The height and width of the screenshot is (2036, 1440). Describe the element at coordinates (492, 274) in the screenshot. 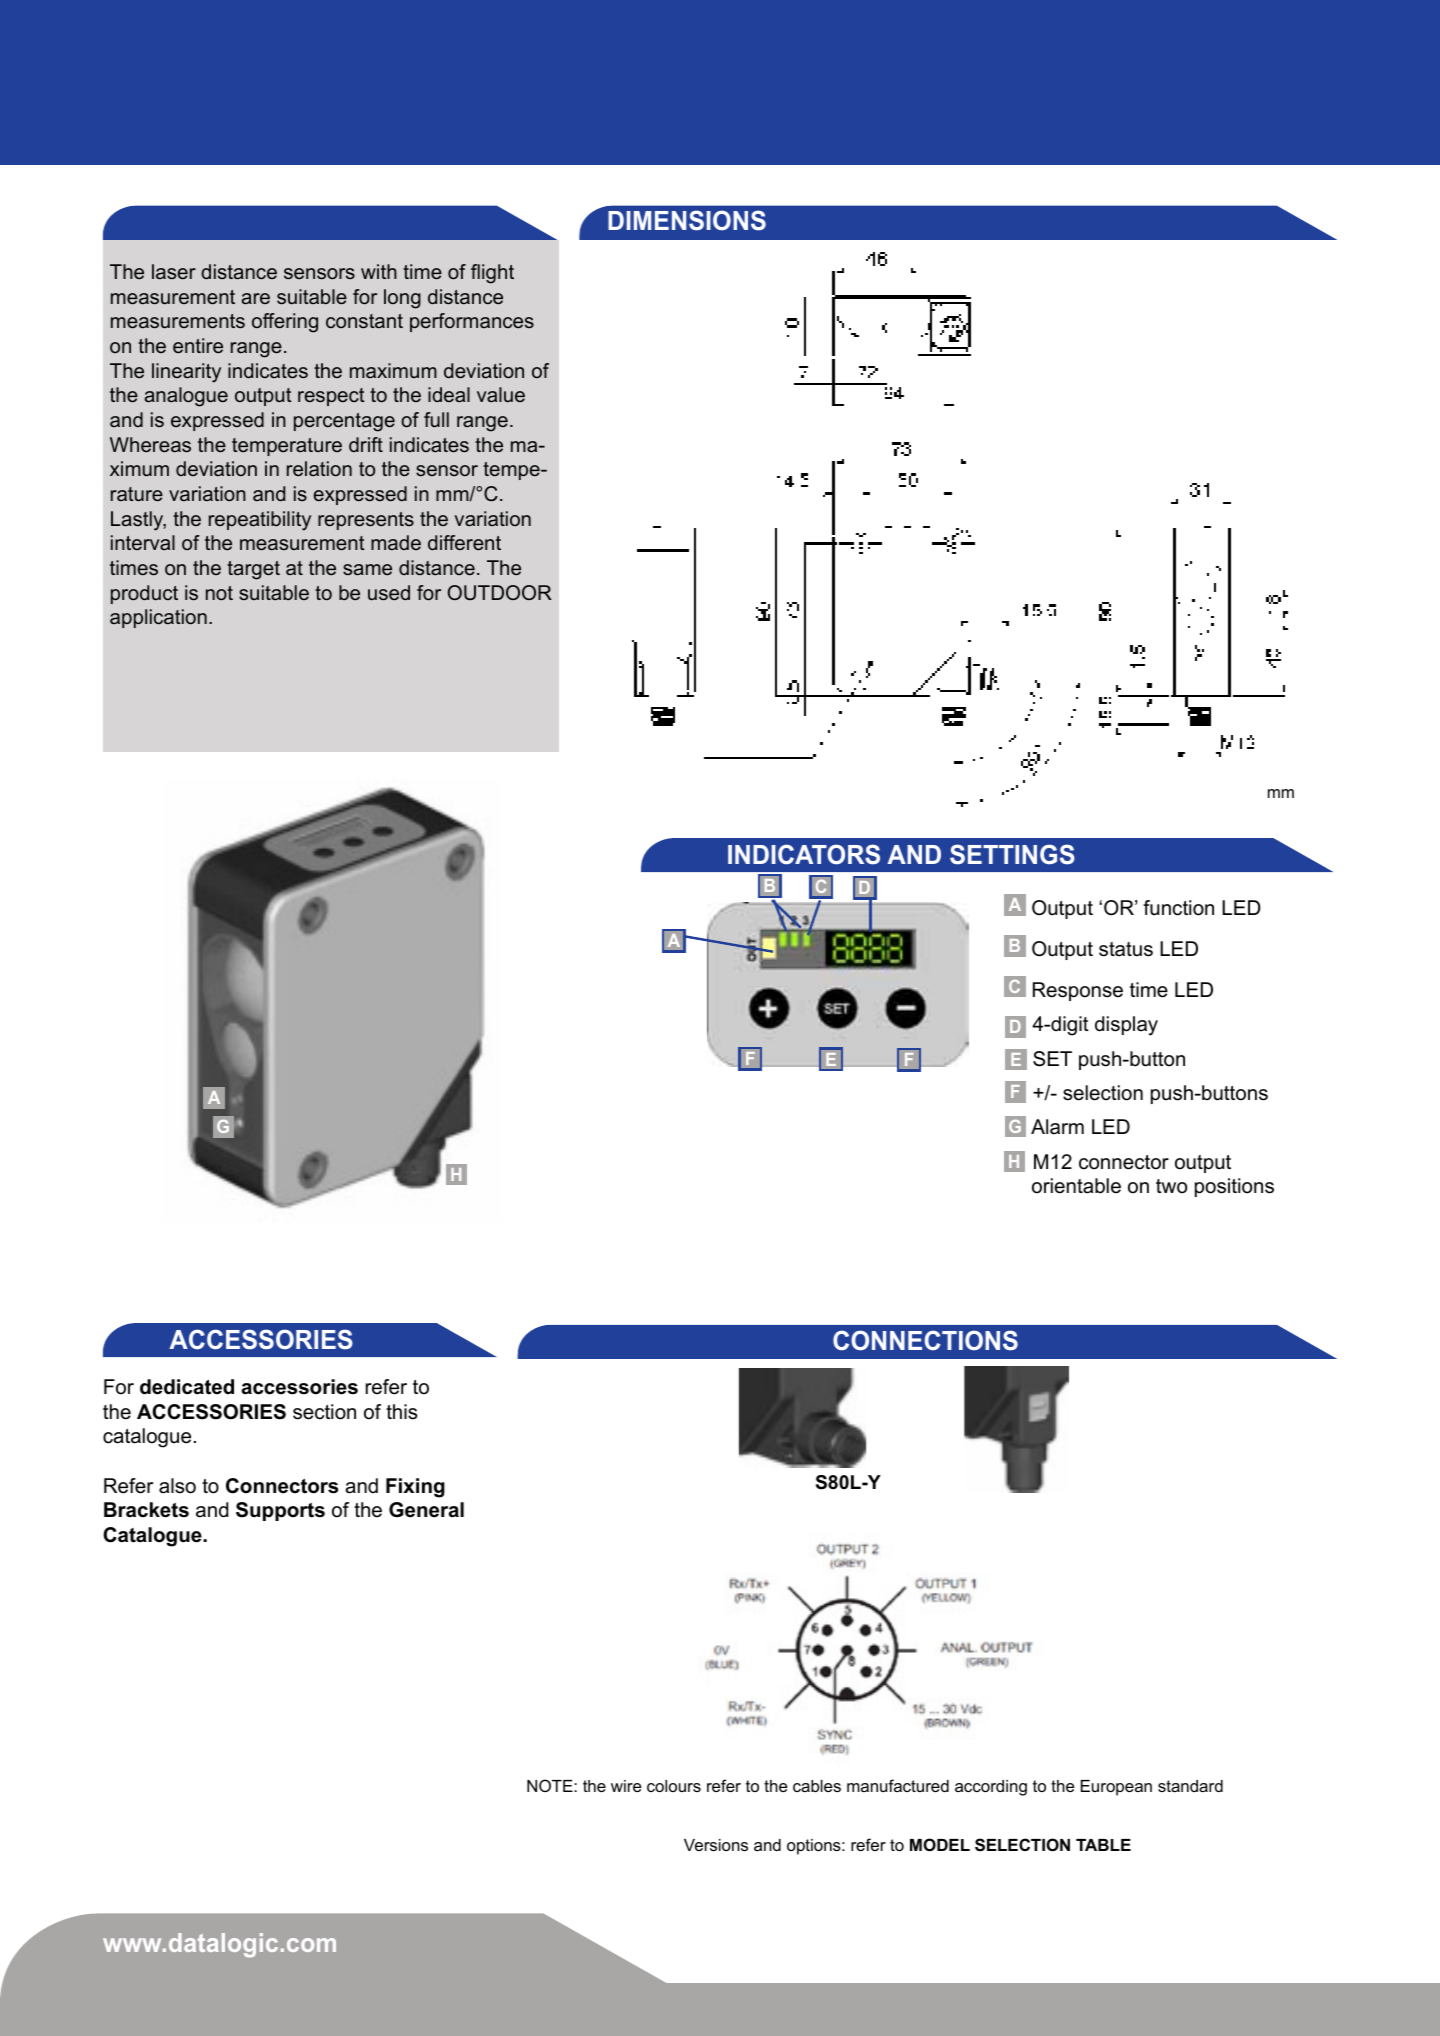

I see `flight` at that location.
